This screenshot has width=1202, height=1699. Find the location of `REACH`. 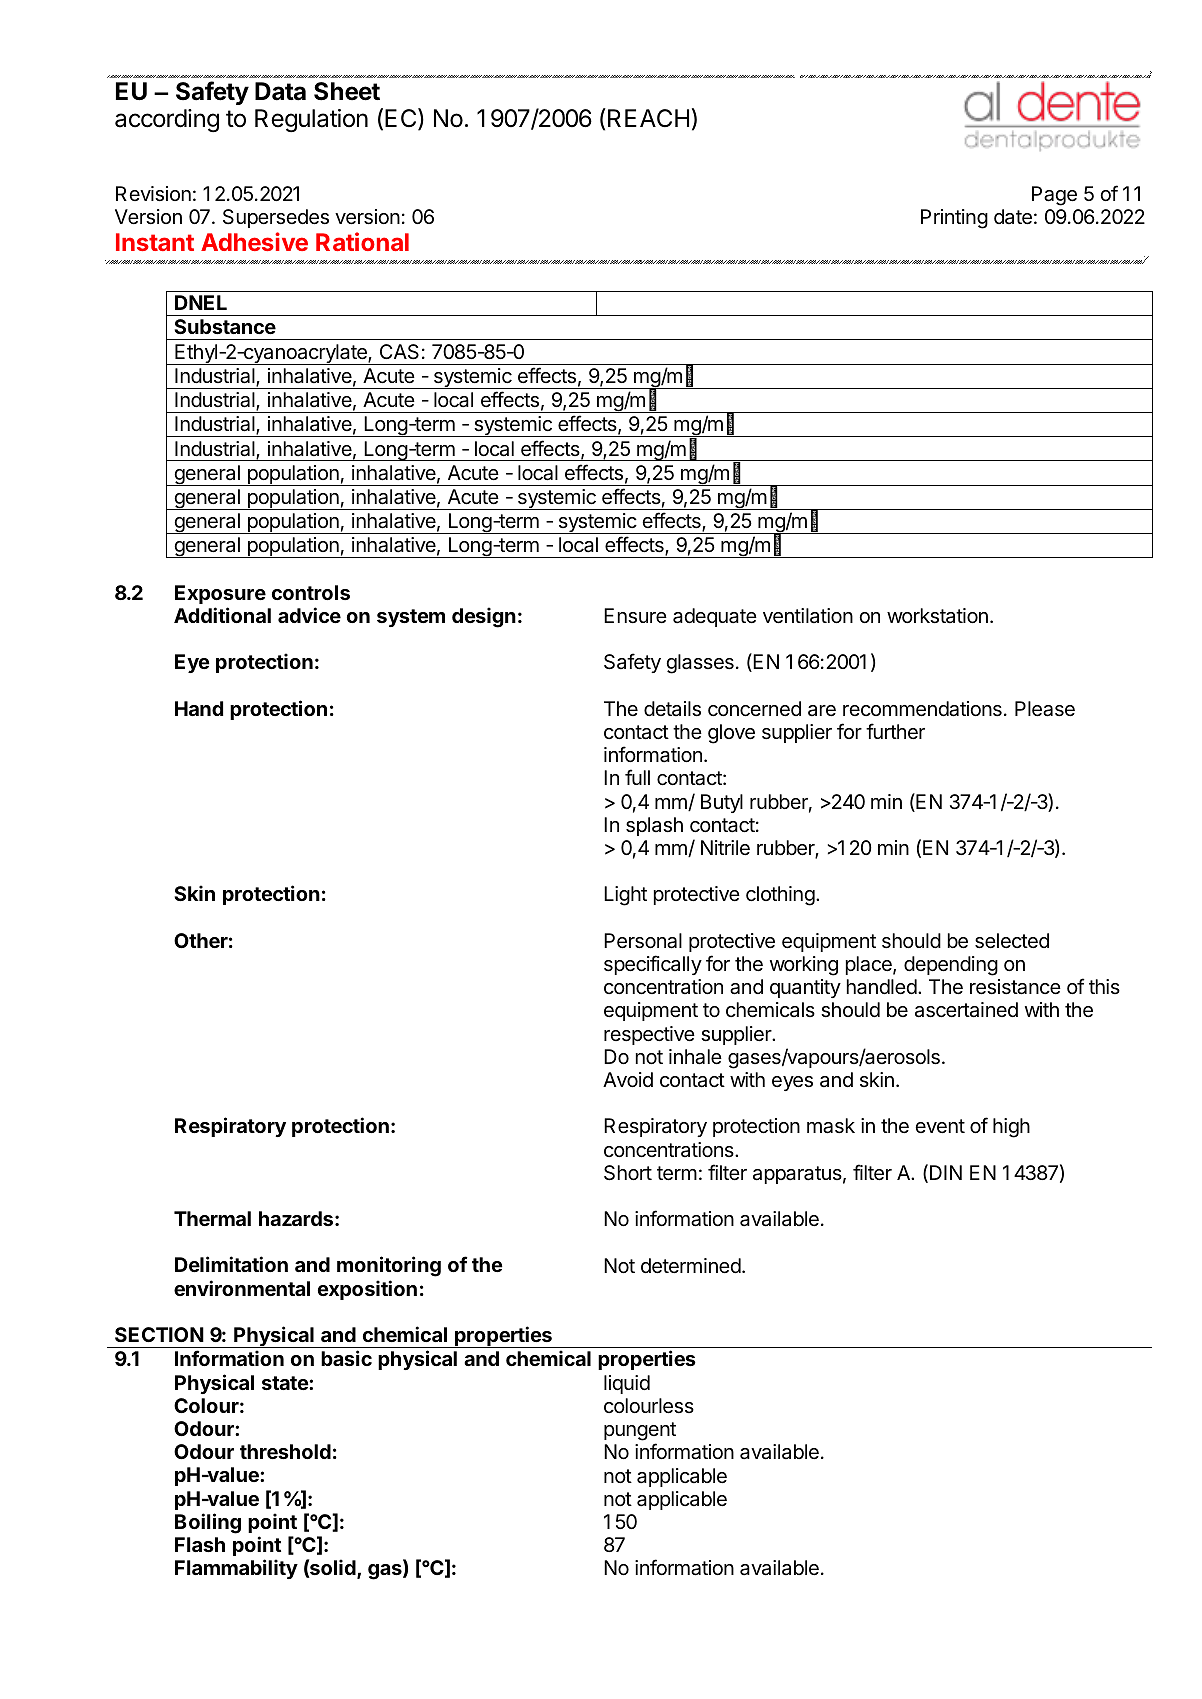

REACH is located at coordinates (648, 118).
